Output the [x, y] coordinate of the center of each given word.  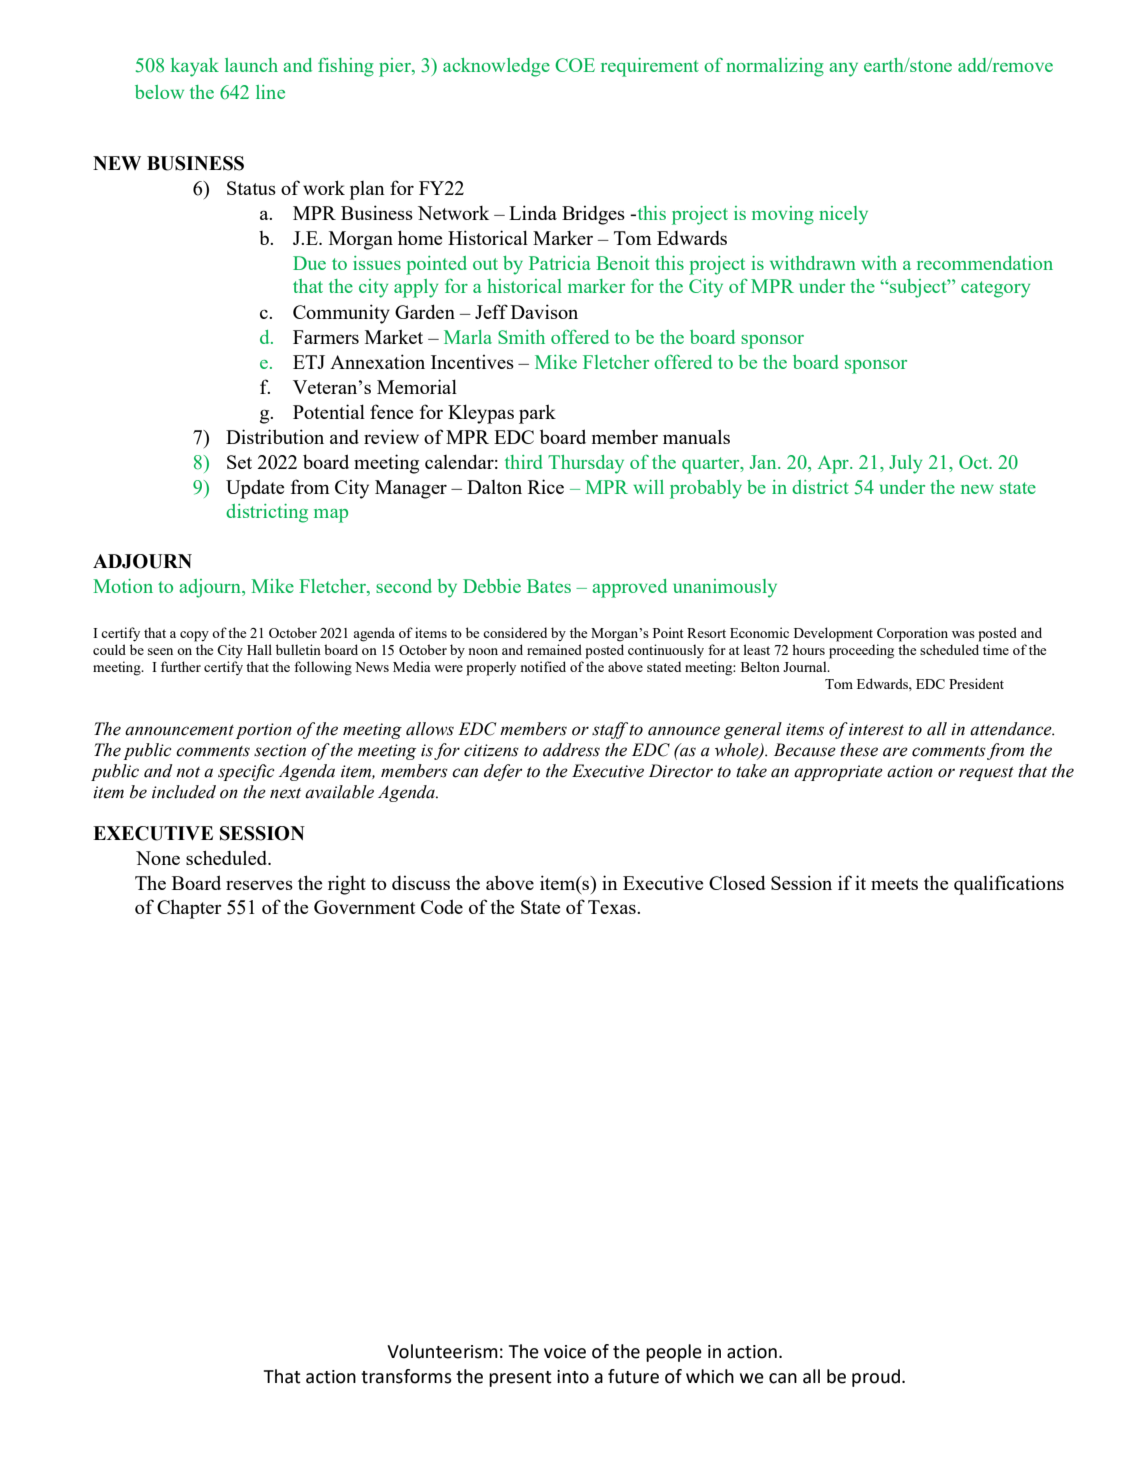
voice [565, 1352]
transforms [406, 1376]
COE [575, 65]
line [270, 92]
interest [876, 729]
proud [876, 1378]
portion [264, 731]
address [571, 750]
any [843, 70]
